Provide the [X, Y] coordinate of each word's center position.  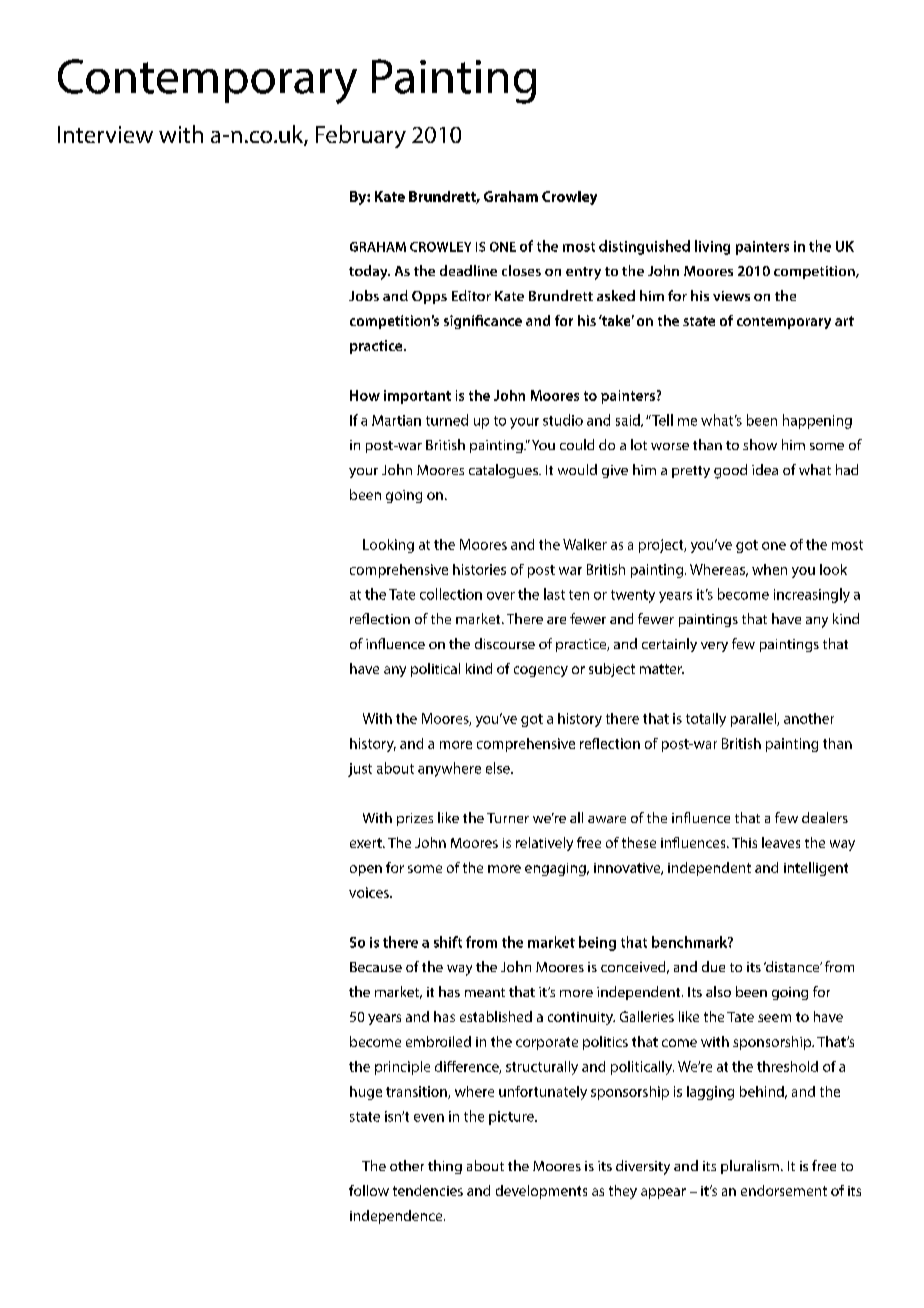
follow [369, 1190]
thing [445, 1167]
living [712, 247]
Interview [105, 134]
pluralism [750, 1167]
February [361, 136]
